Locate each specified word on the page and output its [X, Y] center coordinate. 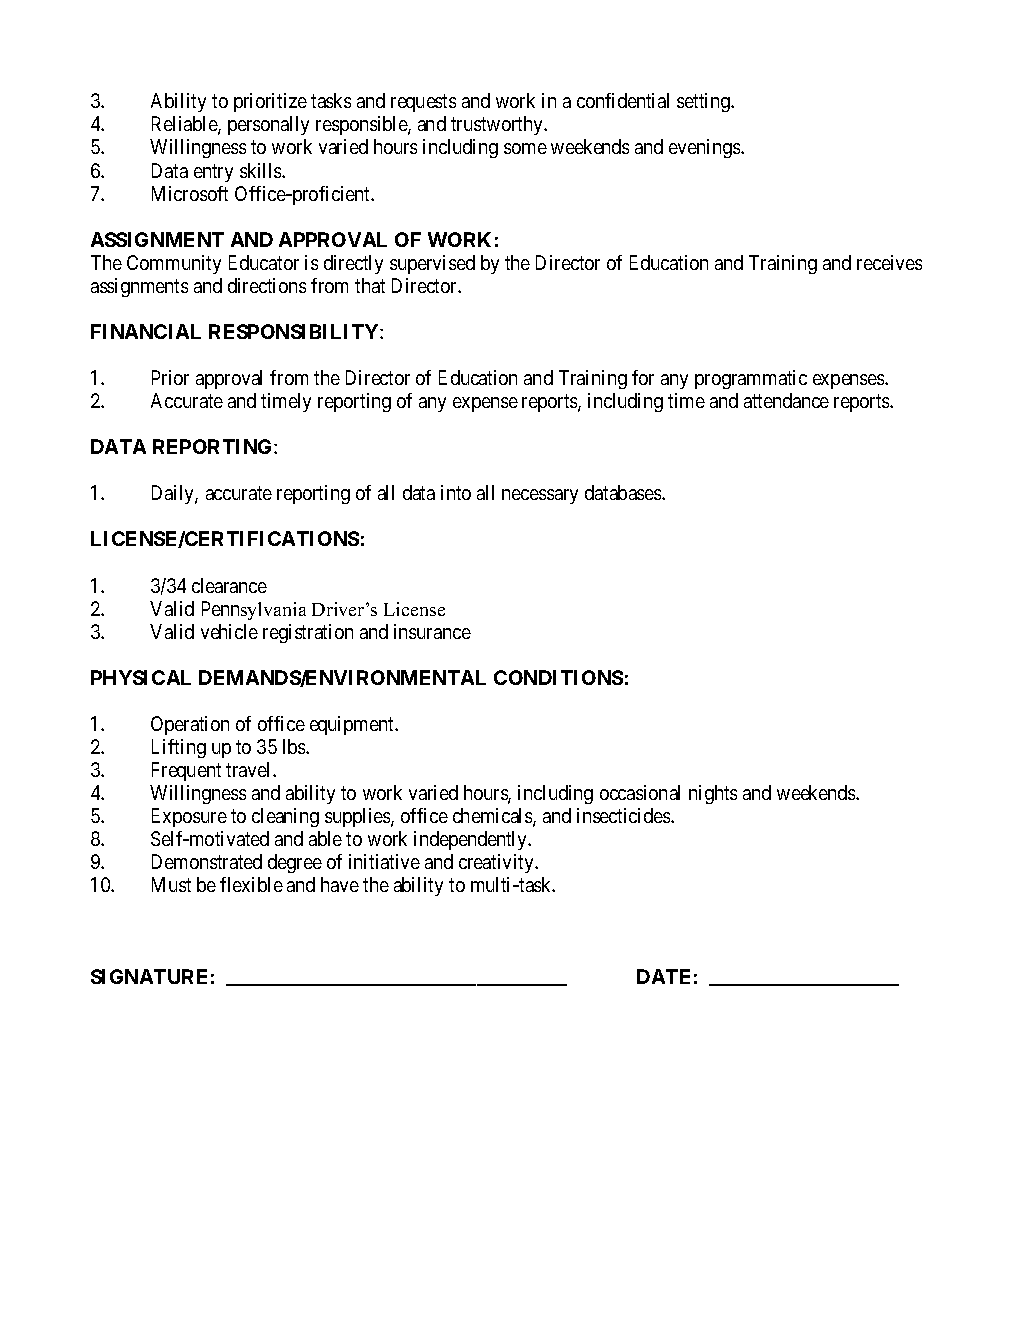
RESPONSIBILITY [295, 331]
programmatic [751, 379]
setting [704, 102]
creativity [497, 863]
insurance [432, 631]
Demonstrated [207, 861]
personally [268, 125]
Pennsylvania [254, 610]
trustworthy [498, 125]
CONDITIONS [558, 677]
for [643, 377]
